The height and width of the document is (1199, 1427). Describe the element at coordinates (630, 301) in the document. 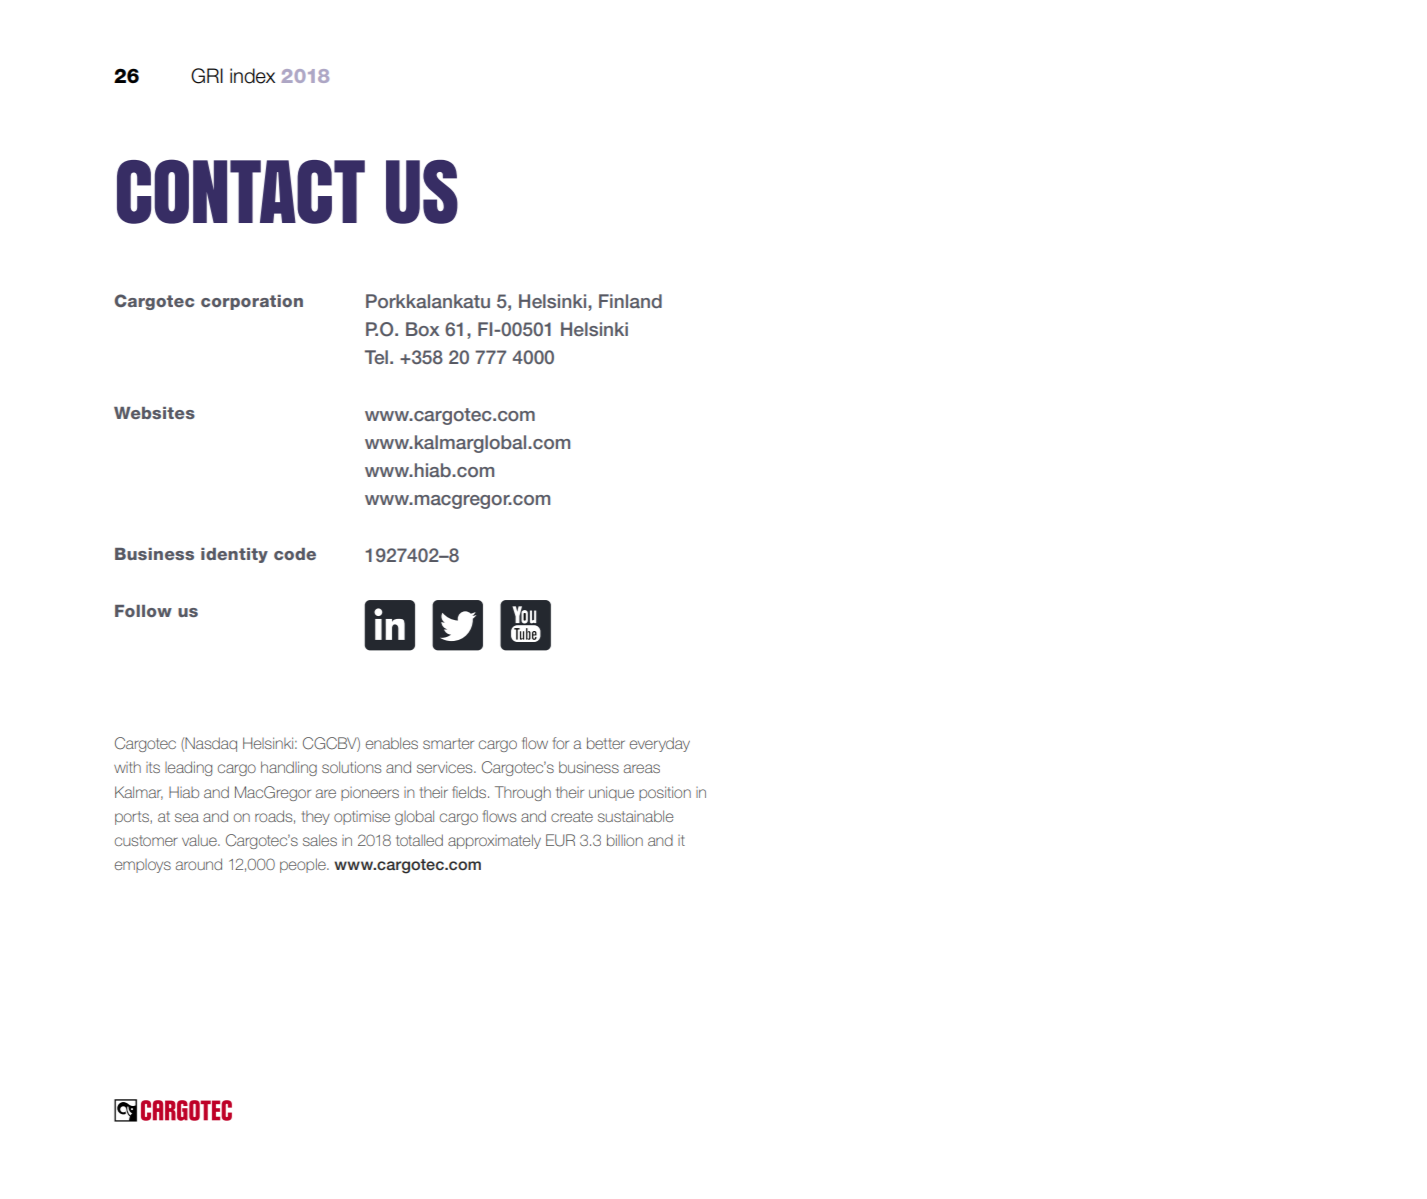

I see `Finland` at that location.
